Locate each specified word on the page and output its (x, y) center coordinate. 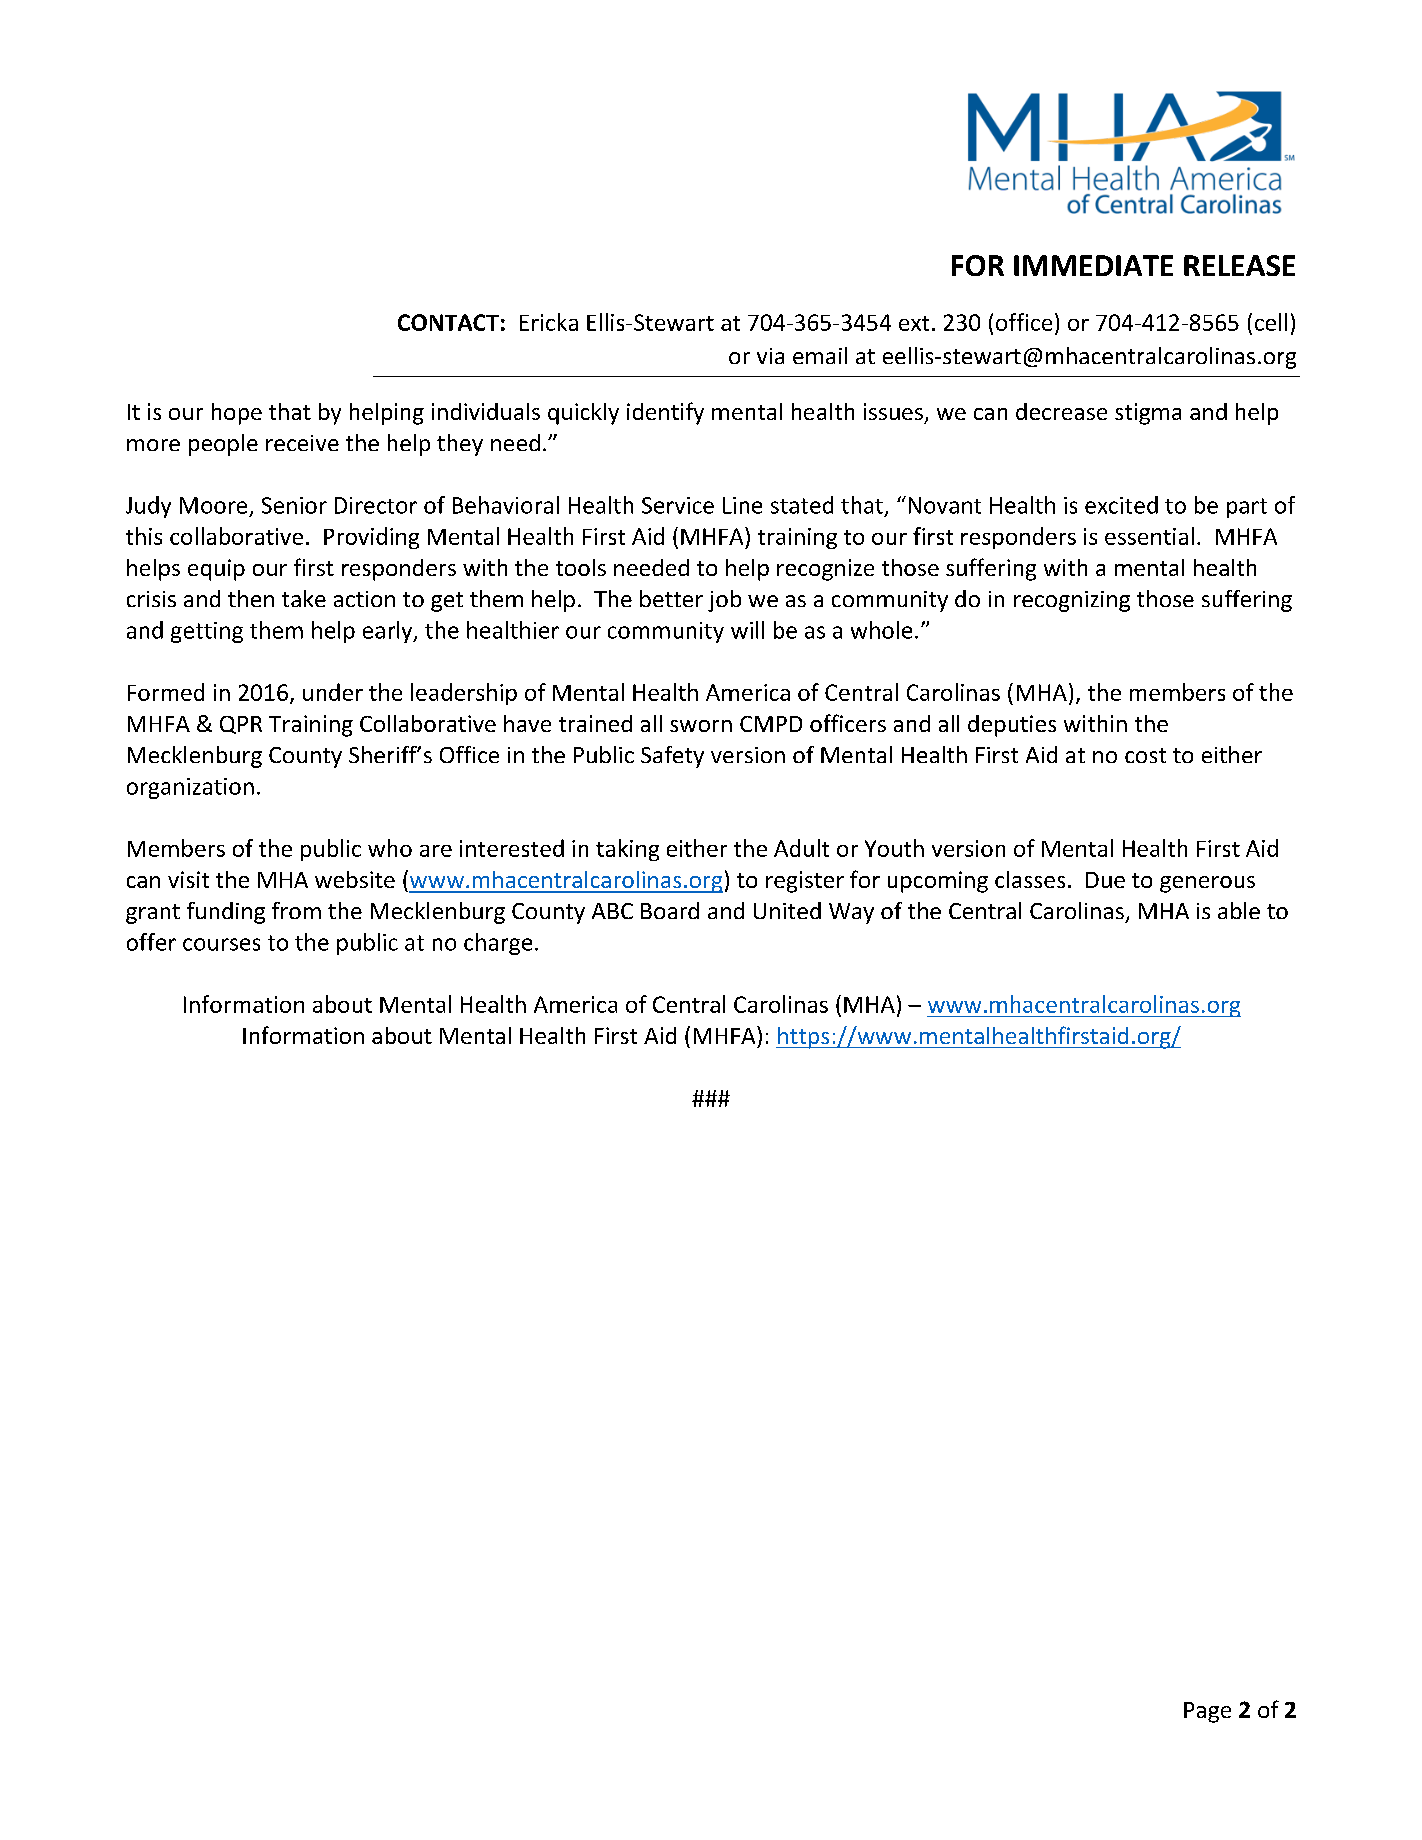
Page (1207, 1712)
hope (237, 414)
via (770, 356)
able (1239, 910)
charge (498, 944)
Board (670, 910)
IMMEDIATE (1093, 265)
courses (221, 944)
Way (851, 913)
